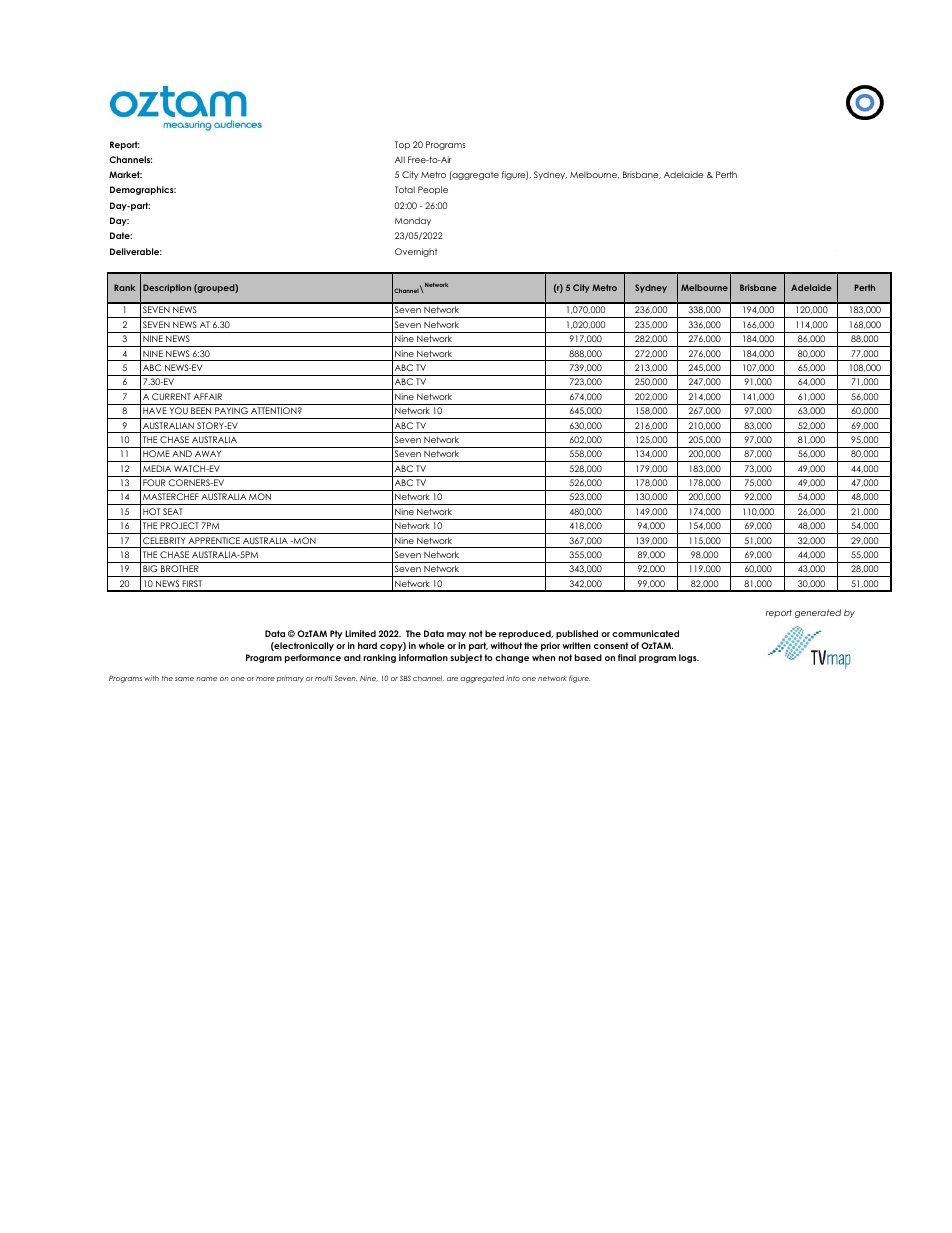 This screenshot has width=952, height=1233. I want to click on Pty, so click(336, 634).
